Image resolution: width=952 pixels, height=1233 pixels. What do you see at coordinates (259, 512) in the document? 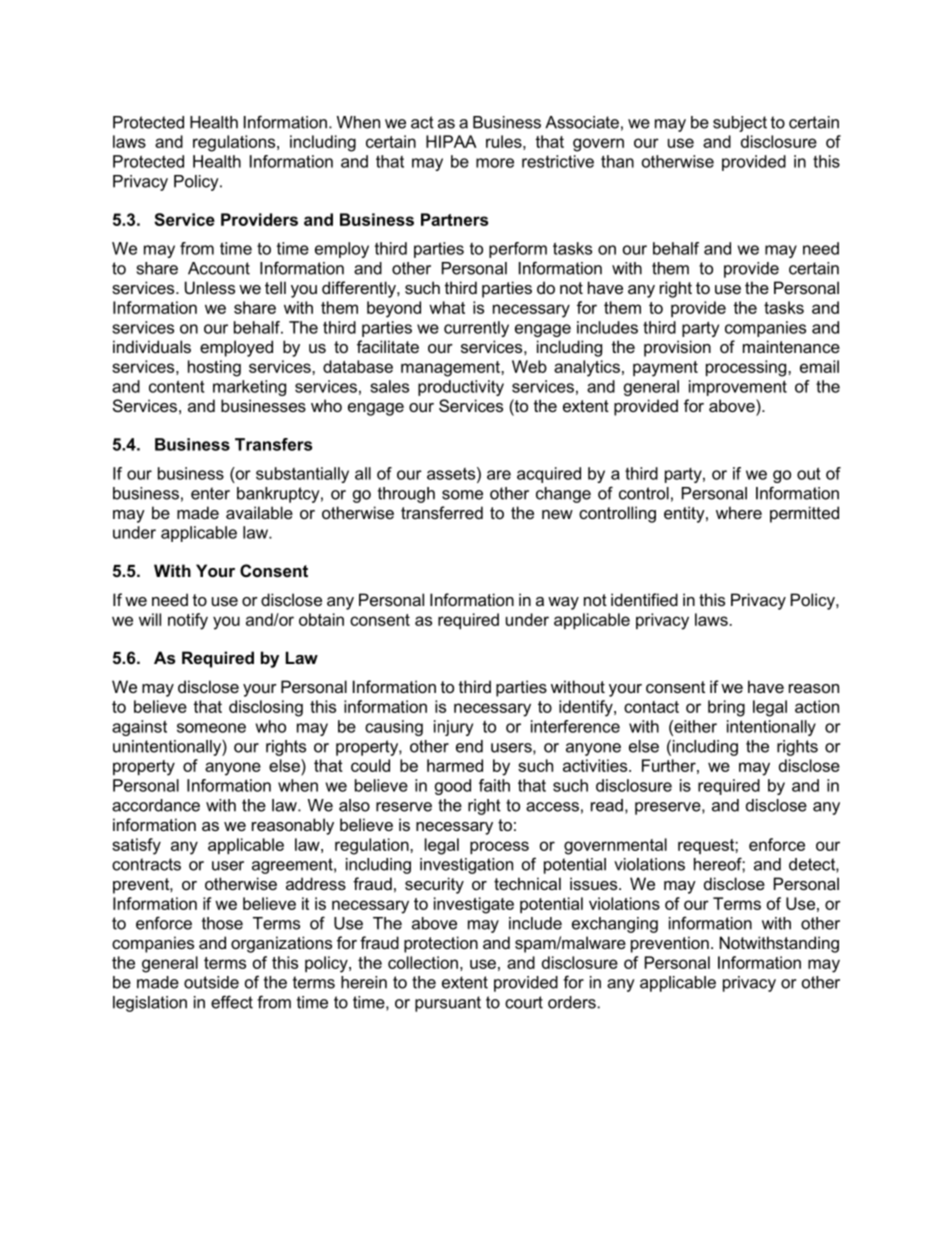
I see `available` at bounding box center [259, 512].
